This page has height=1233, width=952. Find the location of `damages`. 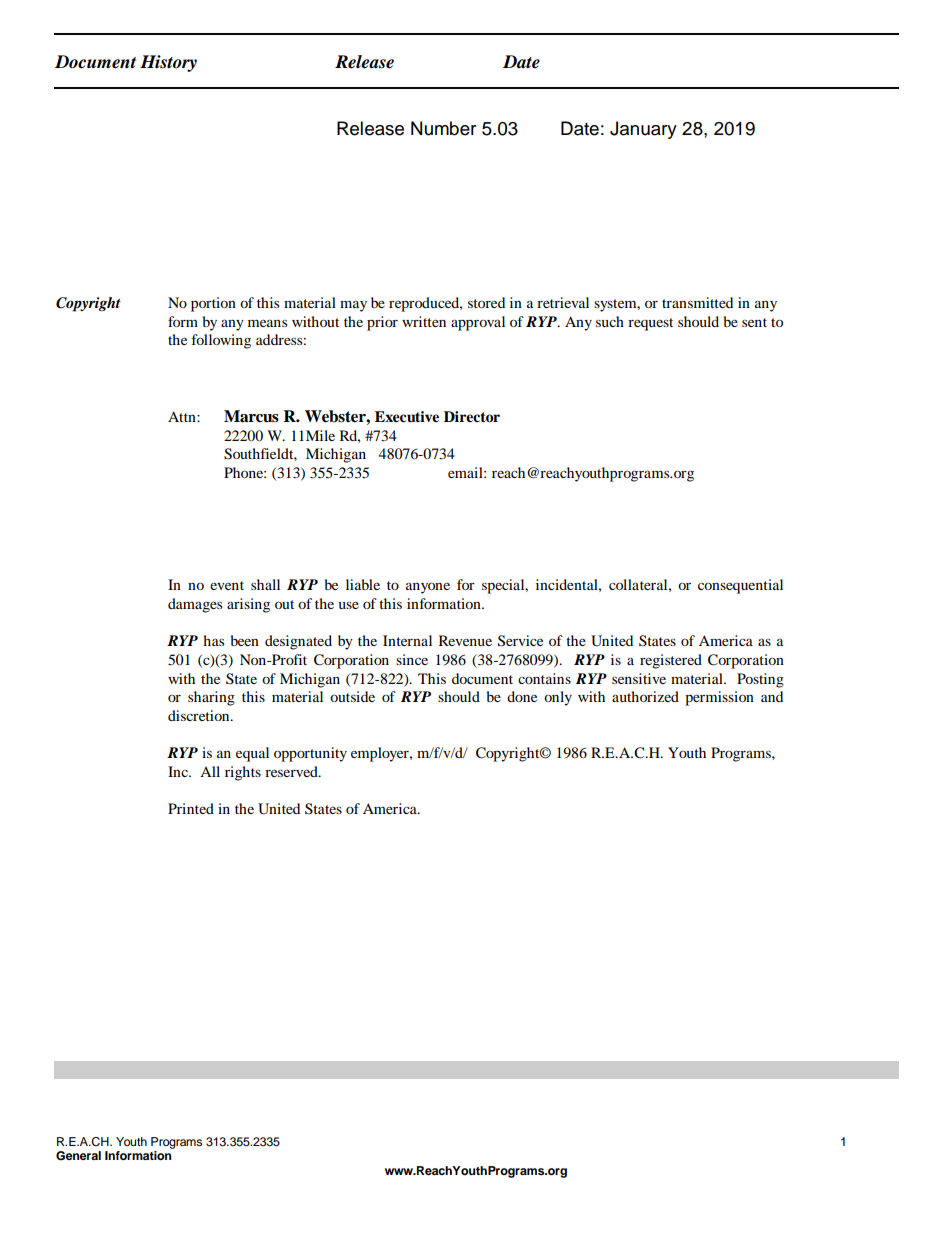

damages is located at coordinates (195, 605).
